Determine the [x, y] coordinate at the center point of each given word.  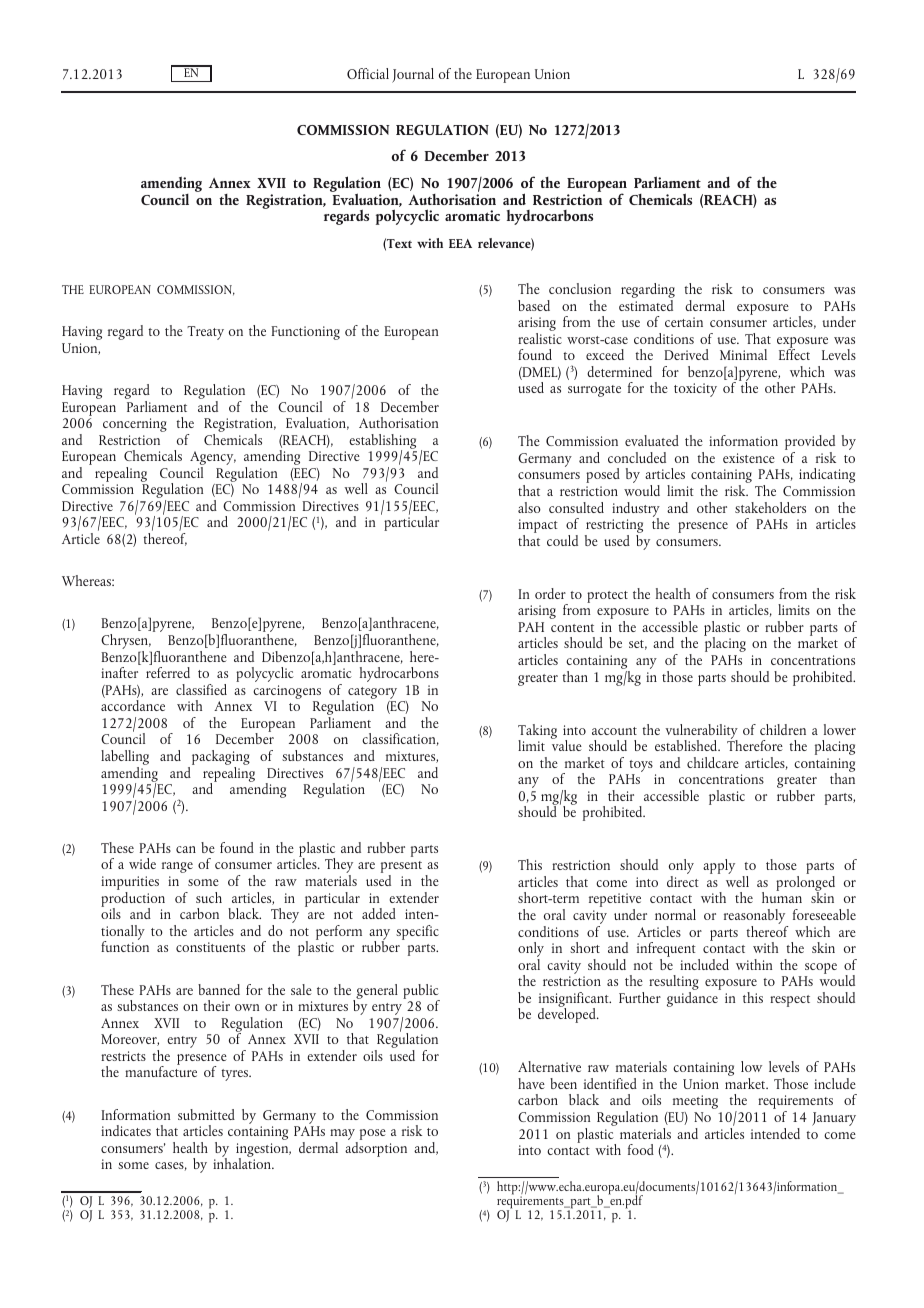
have [531, 1083]
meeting [695, 1102]
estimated [646, 304]
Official [368, 73]
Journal [413, 75]
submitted [206, 1114]
